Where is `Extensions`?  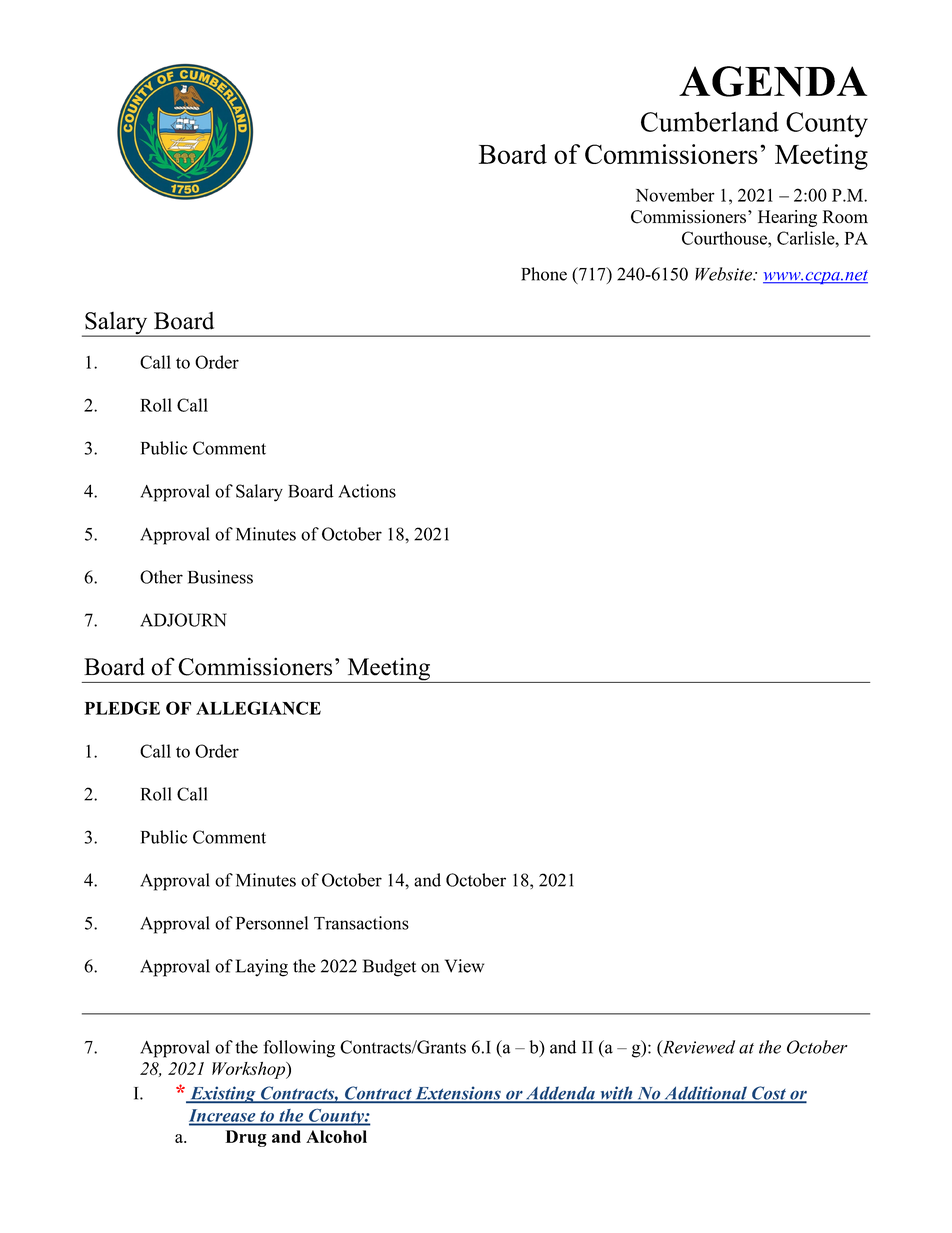
Extensions is located at coordinates (458, 1094).
